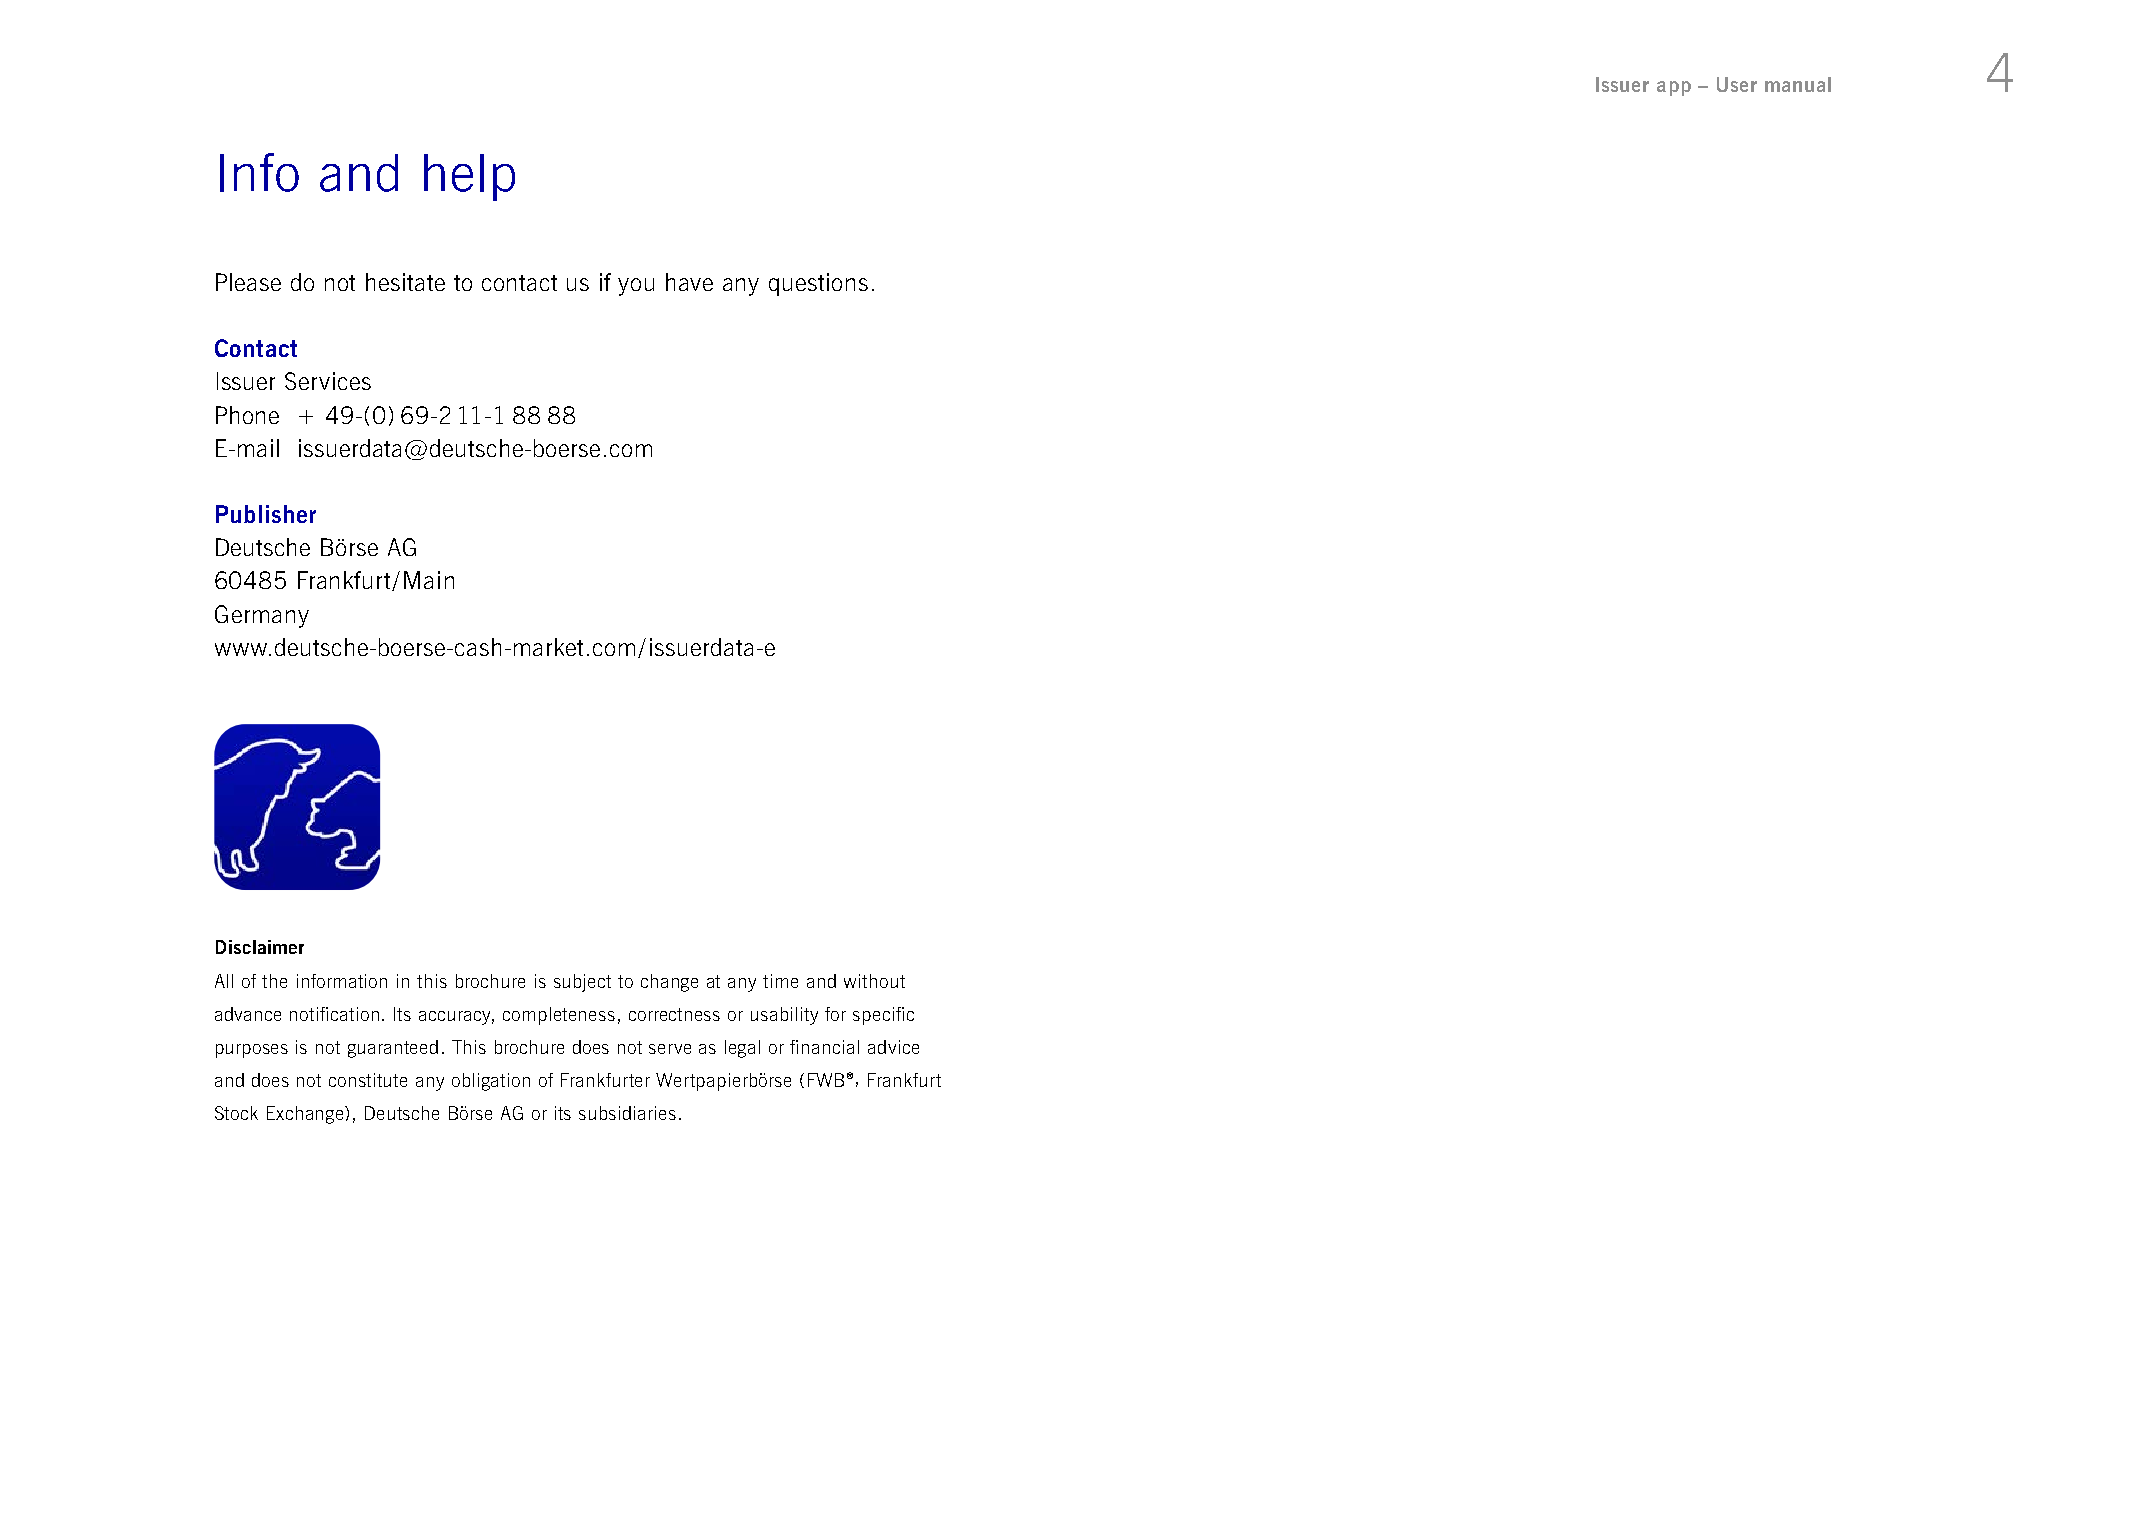 The height and width of the screenshot is (1519, 2148). What do you see at coordinates (689, 282) in the screenshot?
I see `have` at bounding box center [689, 282].
